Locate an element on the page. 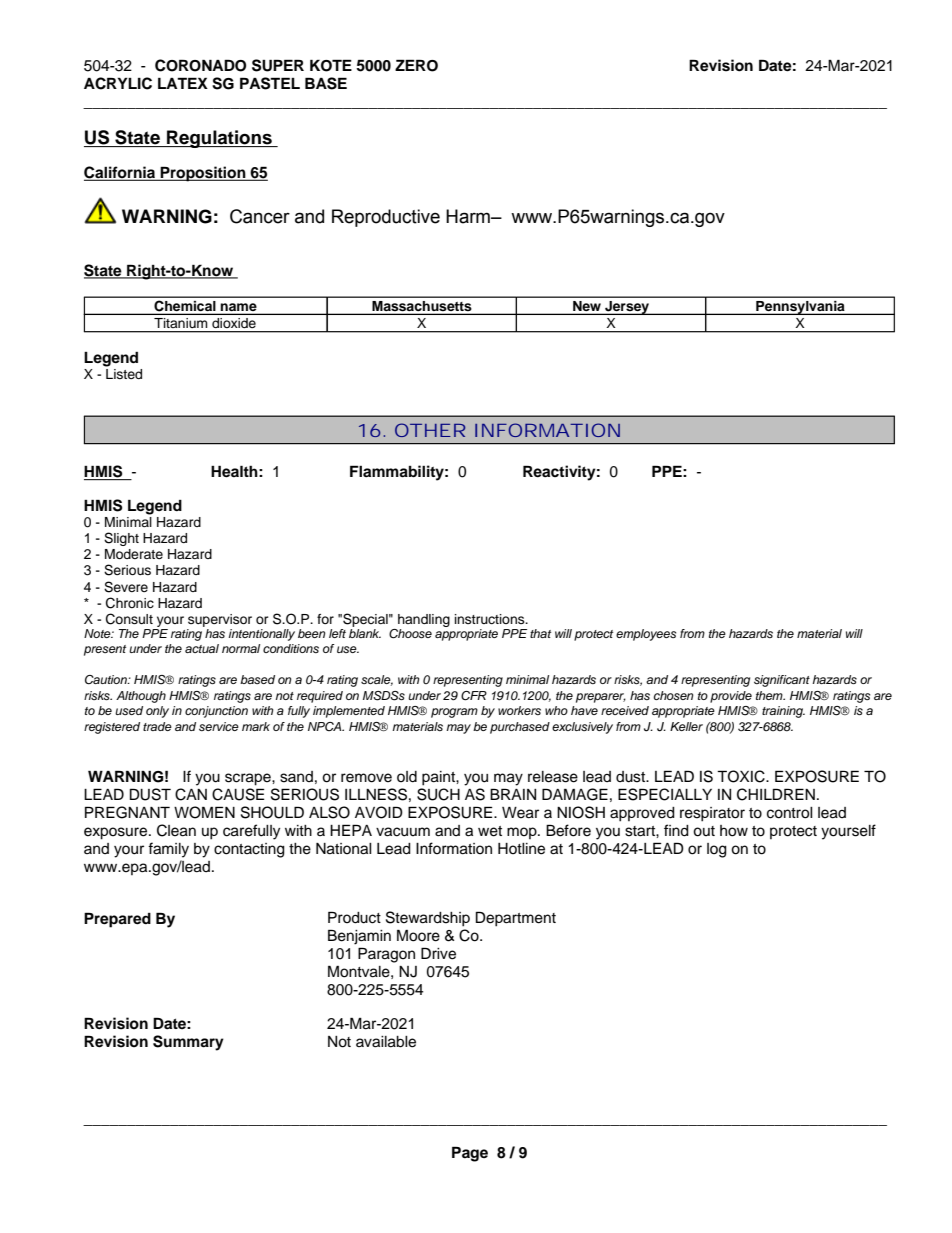 This image has width=952, height=1233. KOTE is located at coordinates (331, 65).
